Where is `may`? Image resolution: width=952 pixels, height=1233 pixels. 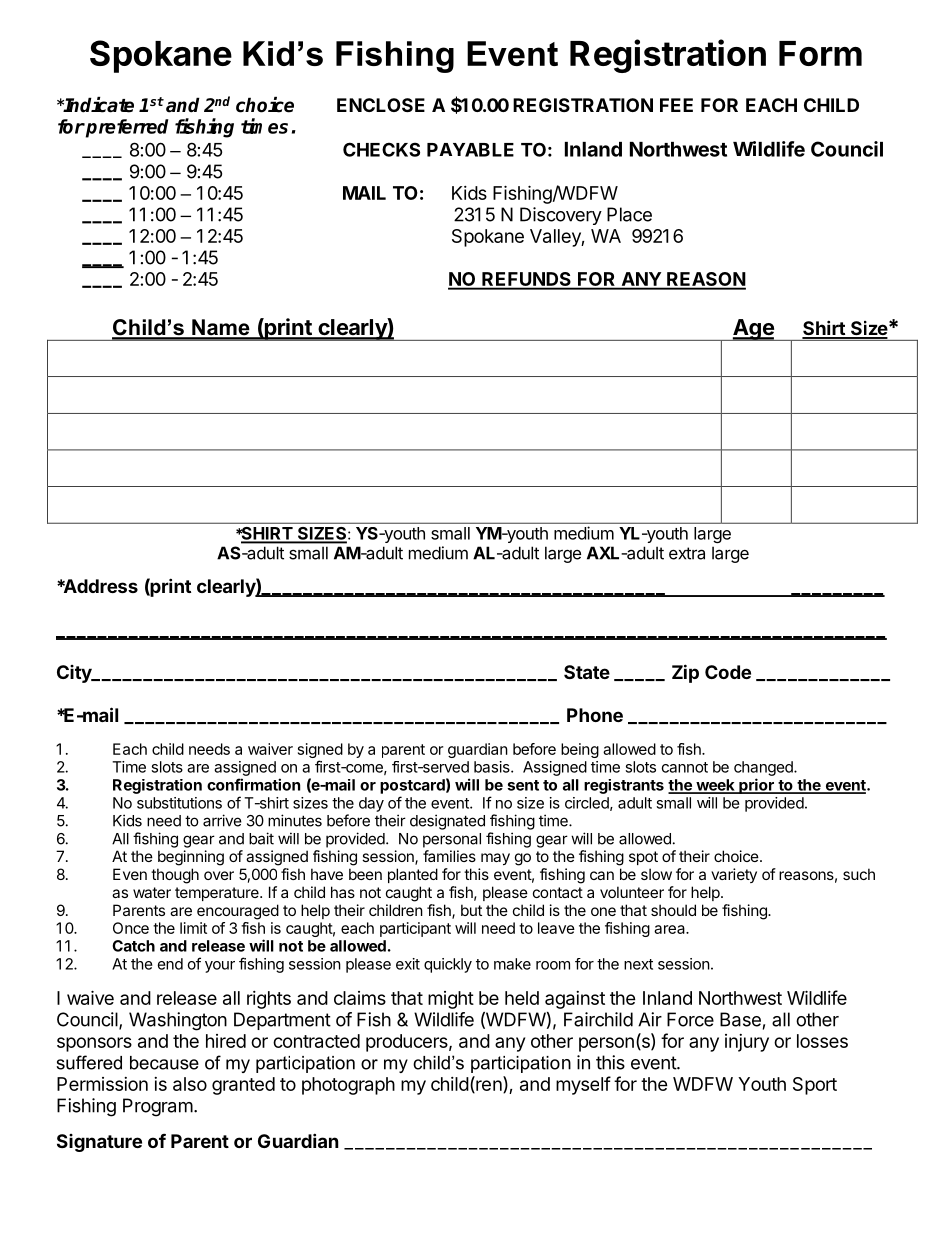 may is located at coordinates (495, 859).
